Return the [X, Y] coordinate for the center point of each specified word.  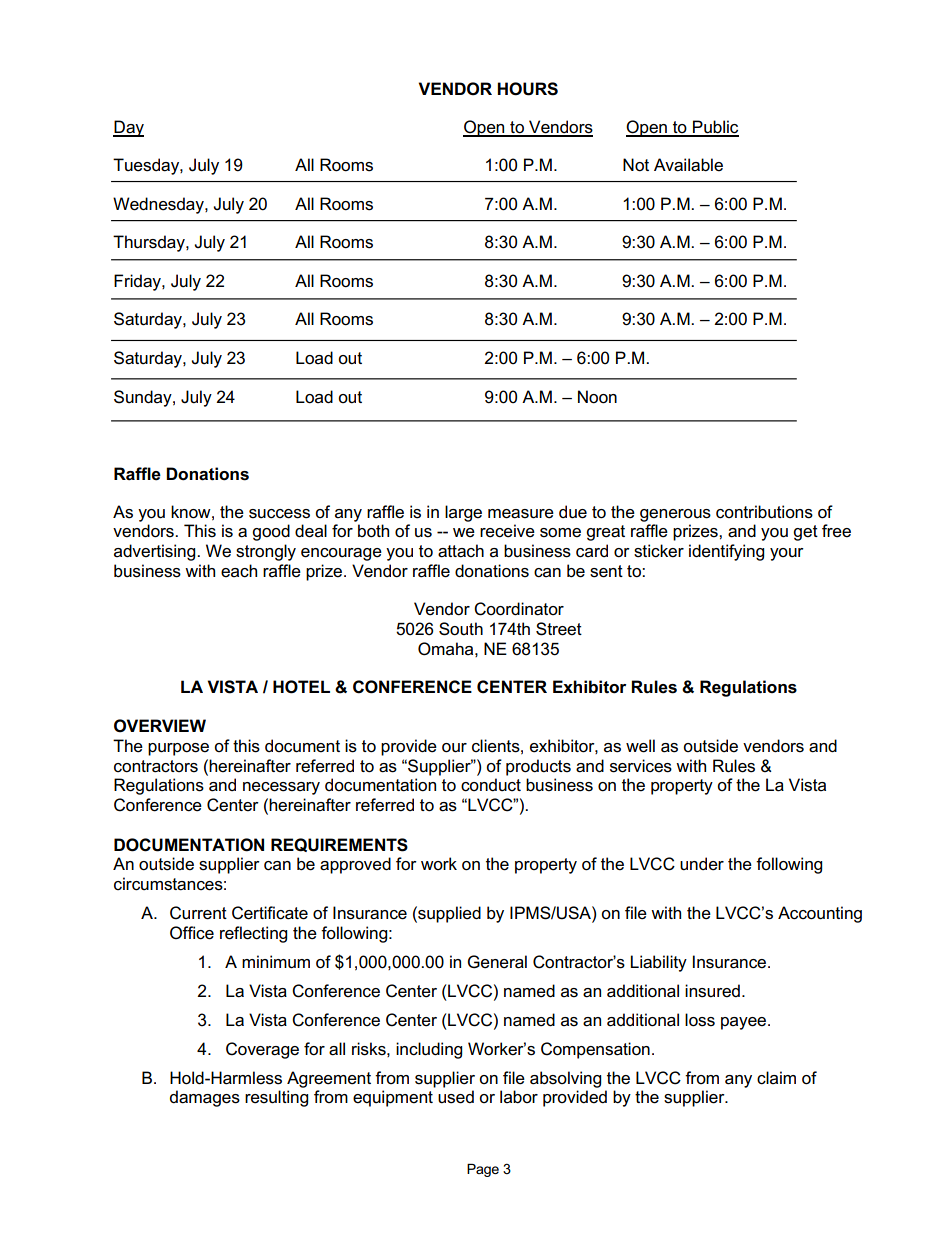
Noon [597, 397]
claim [776, 1078]
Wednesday [159, 205]
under [702, 864]
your [787, 554]
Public [715, 128]
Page [483, 1170]
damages [205, 1098]
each [239, 571]
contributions [764, 512]
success [279, 514]
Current [198, 913]
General [497, 962]
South [461, 629]
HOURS [527, 89]
